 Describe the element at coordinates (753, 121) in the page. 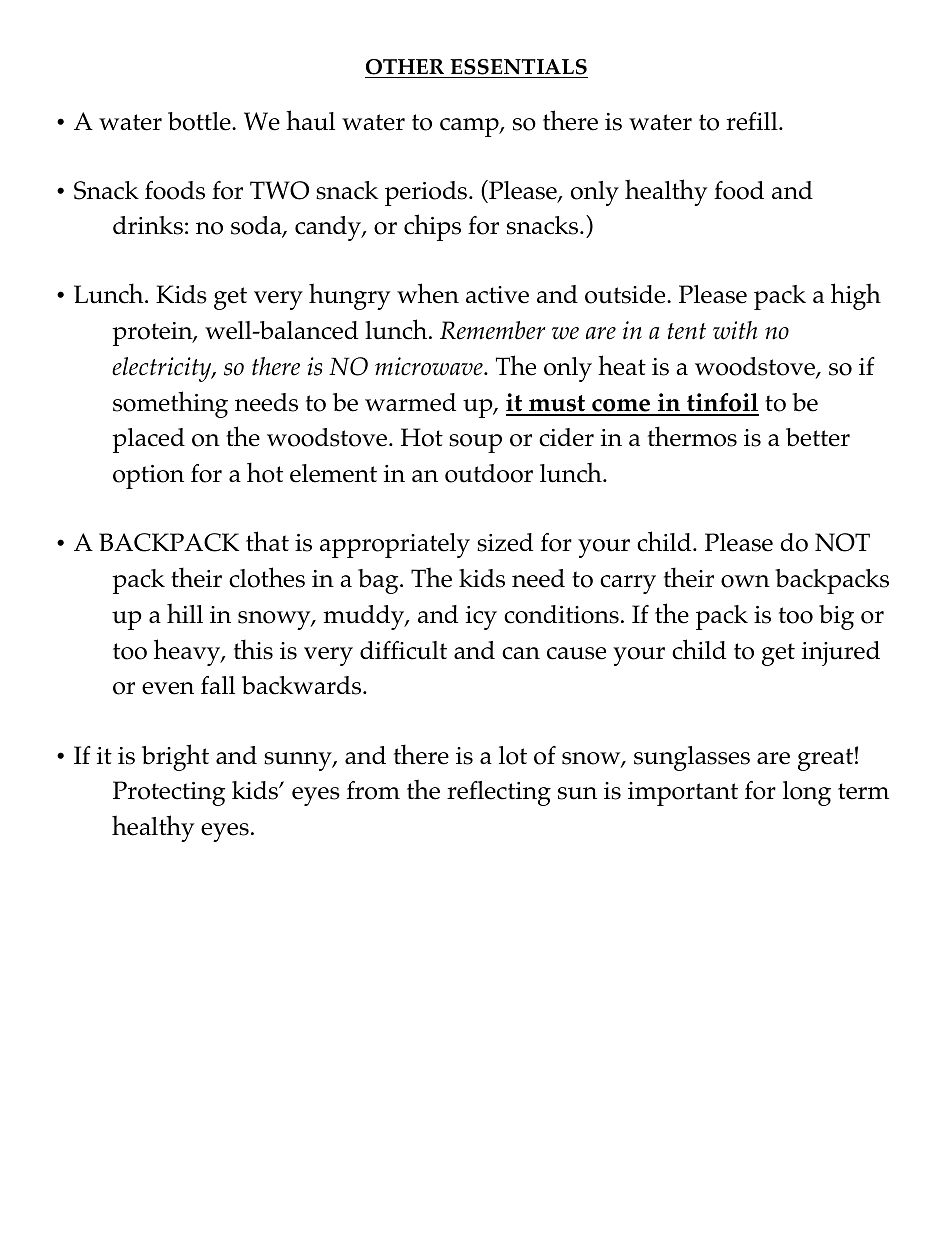

I see `refill` at that location.
